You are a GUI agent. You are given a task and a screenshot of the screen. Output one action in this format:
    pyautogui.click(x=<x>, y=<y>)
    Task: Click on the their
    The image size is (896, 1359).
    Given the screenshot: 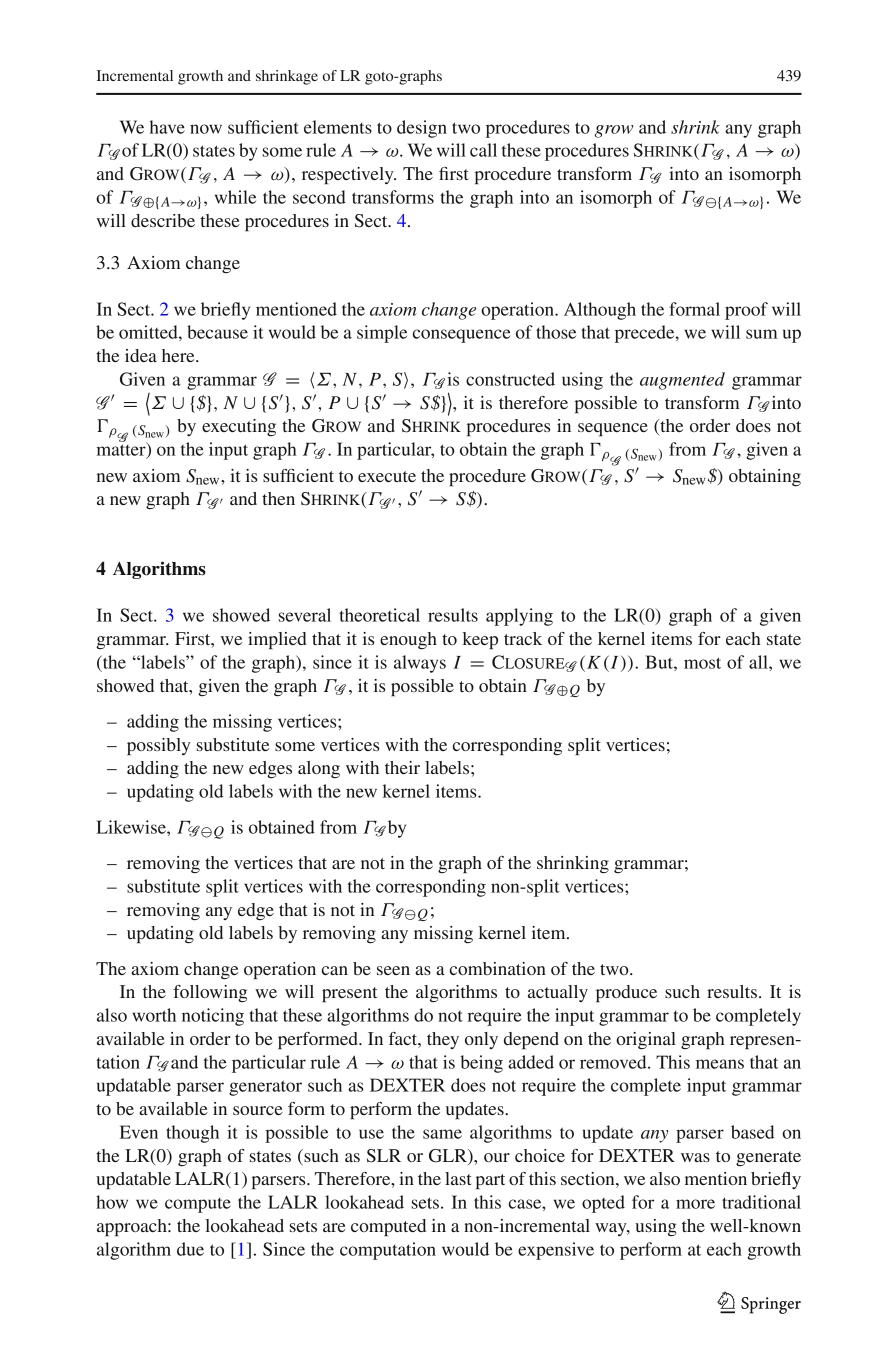 What is the action you would take?
    pyautogui.click(x=402, y=767)
